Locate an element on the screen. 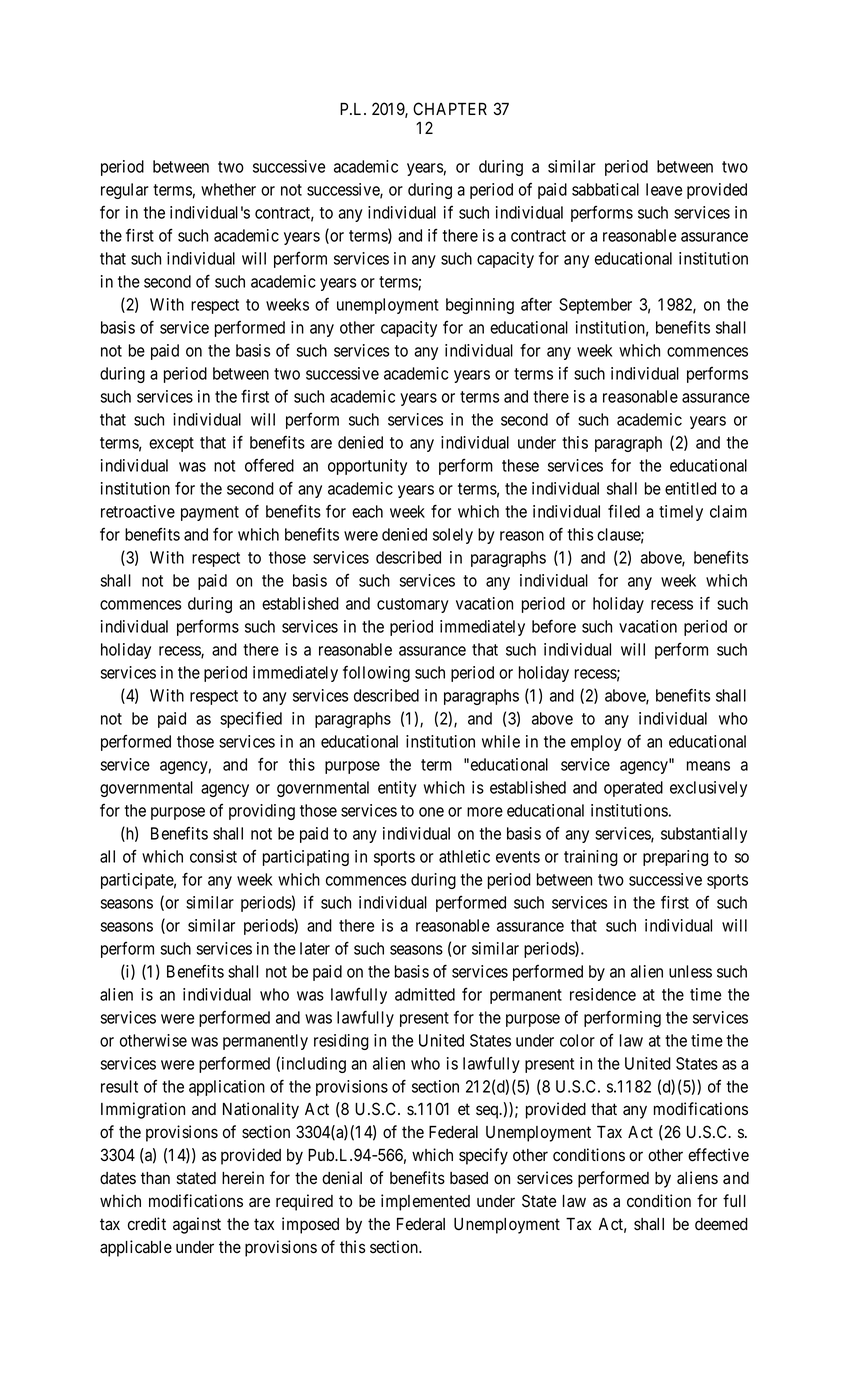  following is located at coordinates (376, 674).
